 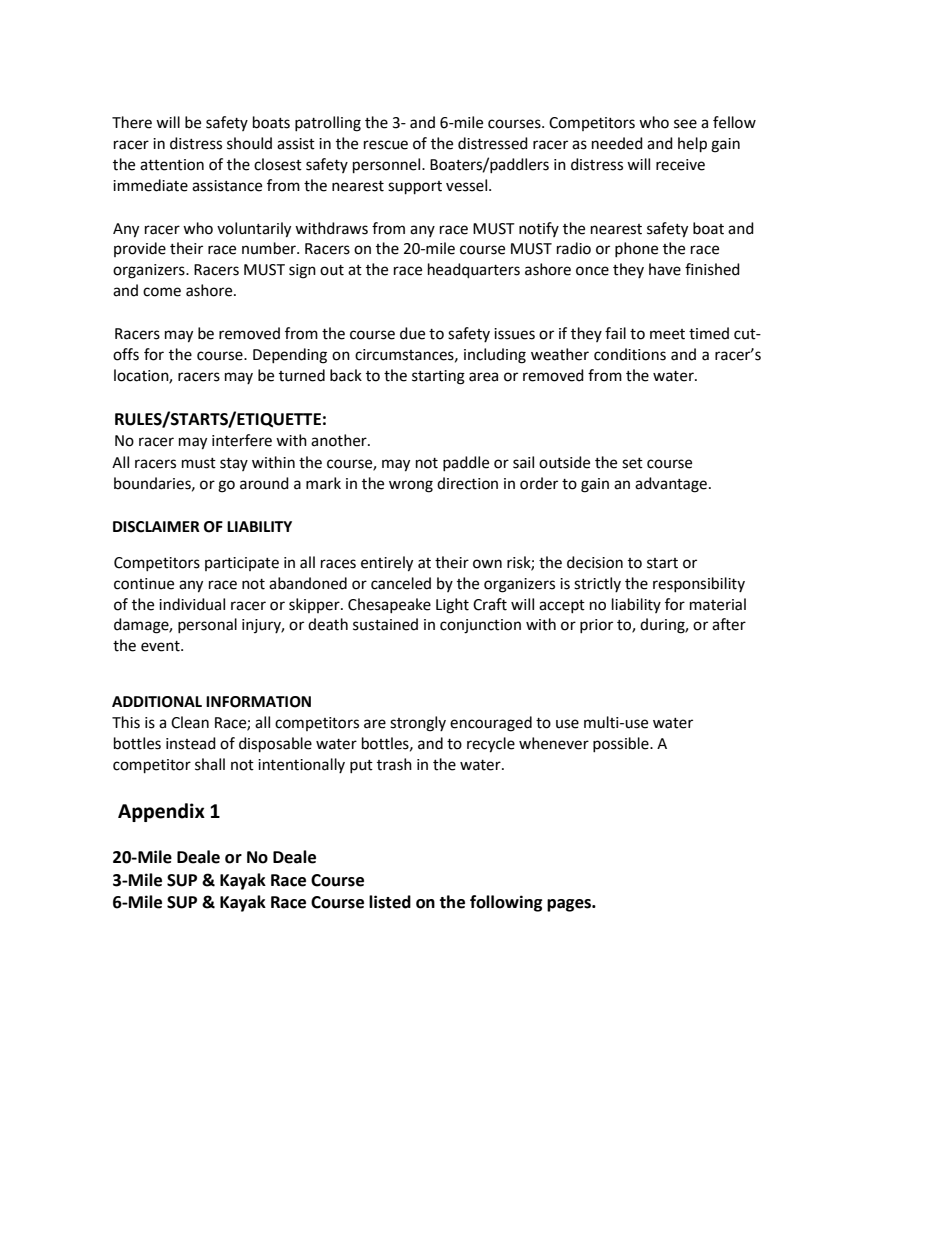 What do you see at coordinates (156, 527) in the document?
I see `DISCLAIMER` at bounding box center [156, 527].
